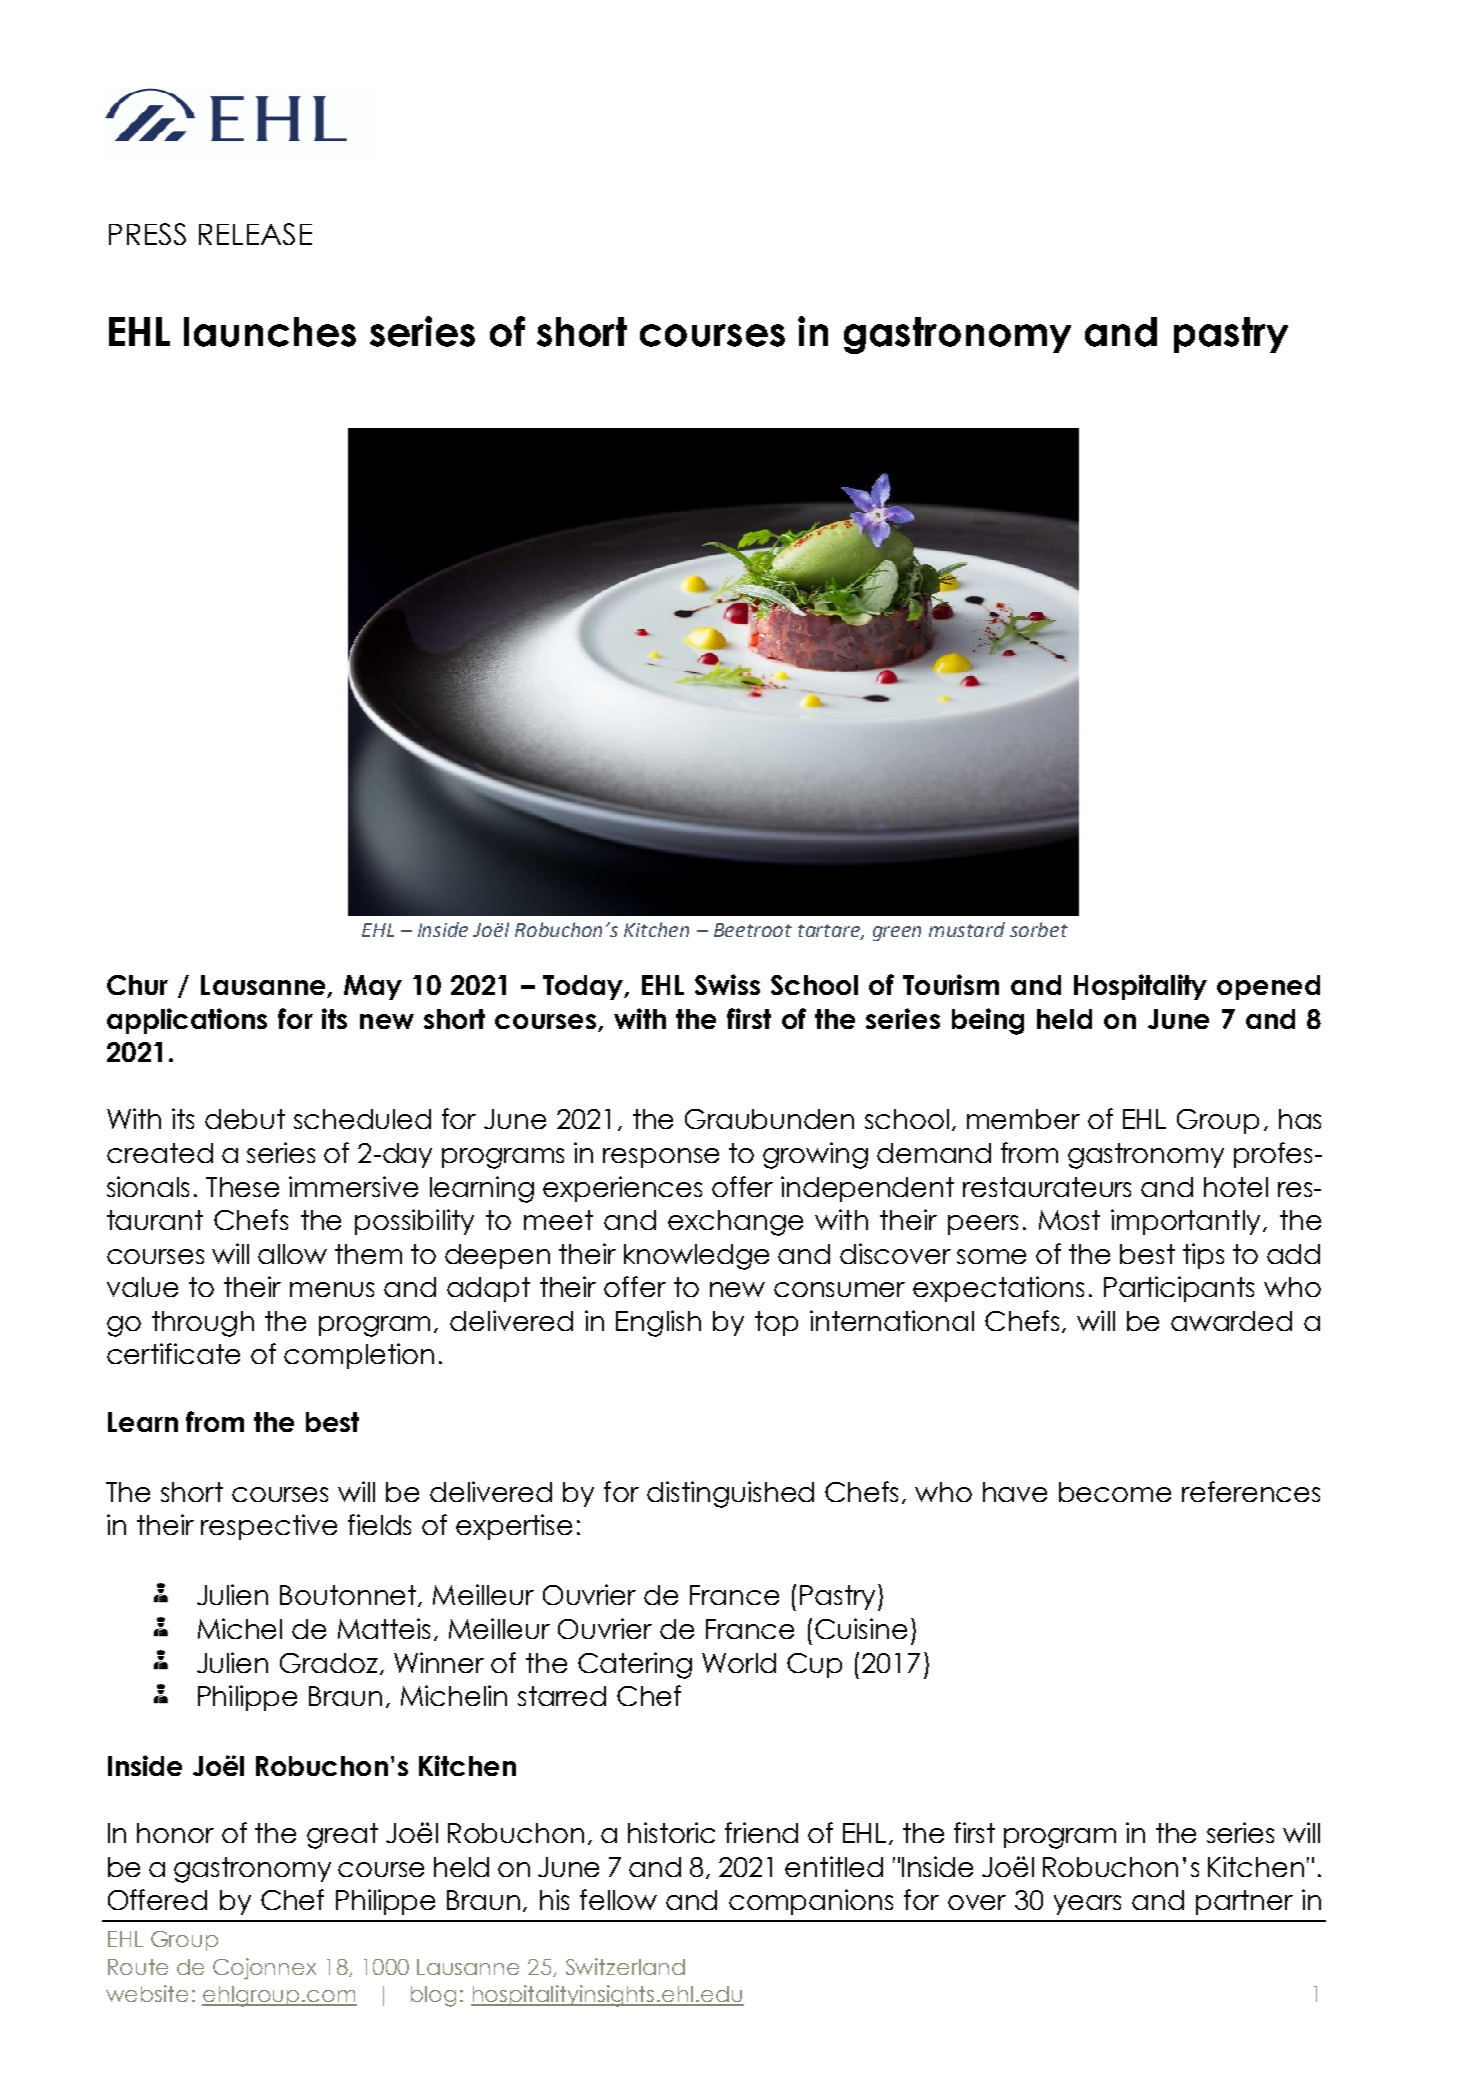 This screenshot has width=1481, height=2095. I want to click on top, so click(776, 1323).
